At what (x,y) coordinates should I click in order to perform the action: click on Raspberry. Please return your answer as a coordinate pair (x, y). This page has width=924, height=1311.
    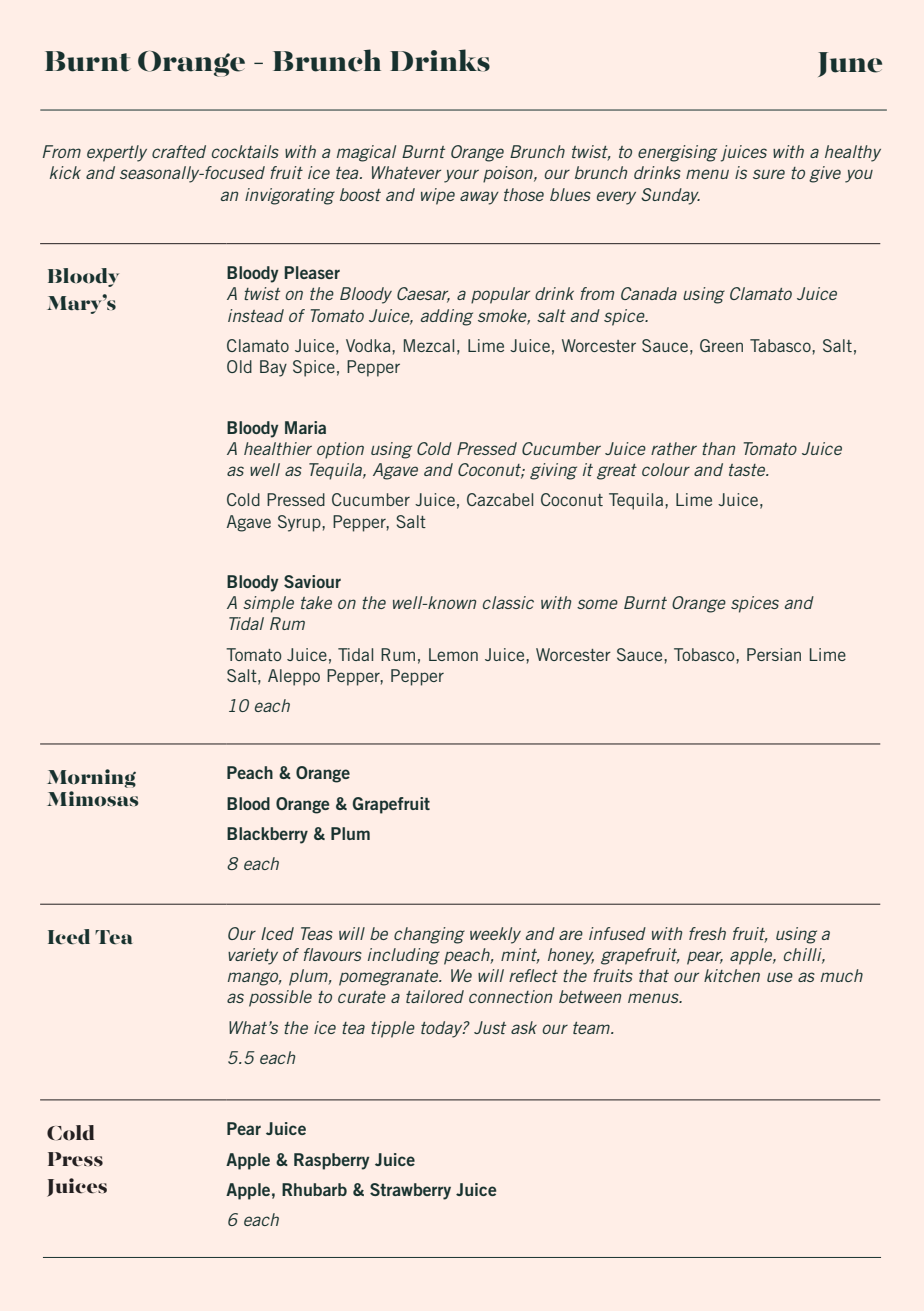
    Looking at the image, I should click on (332, 1161).
